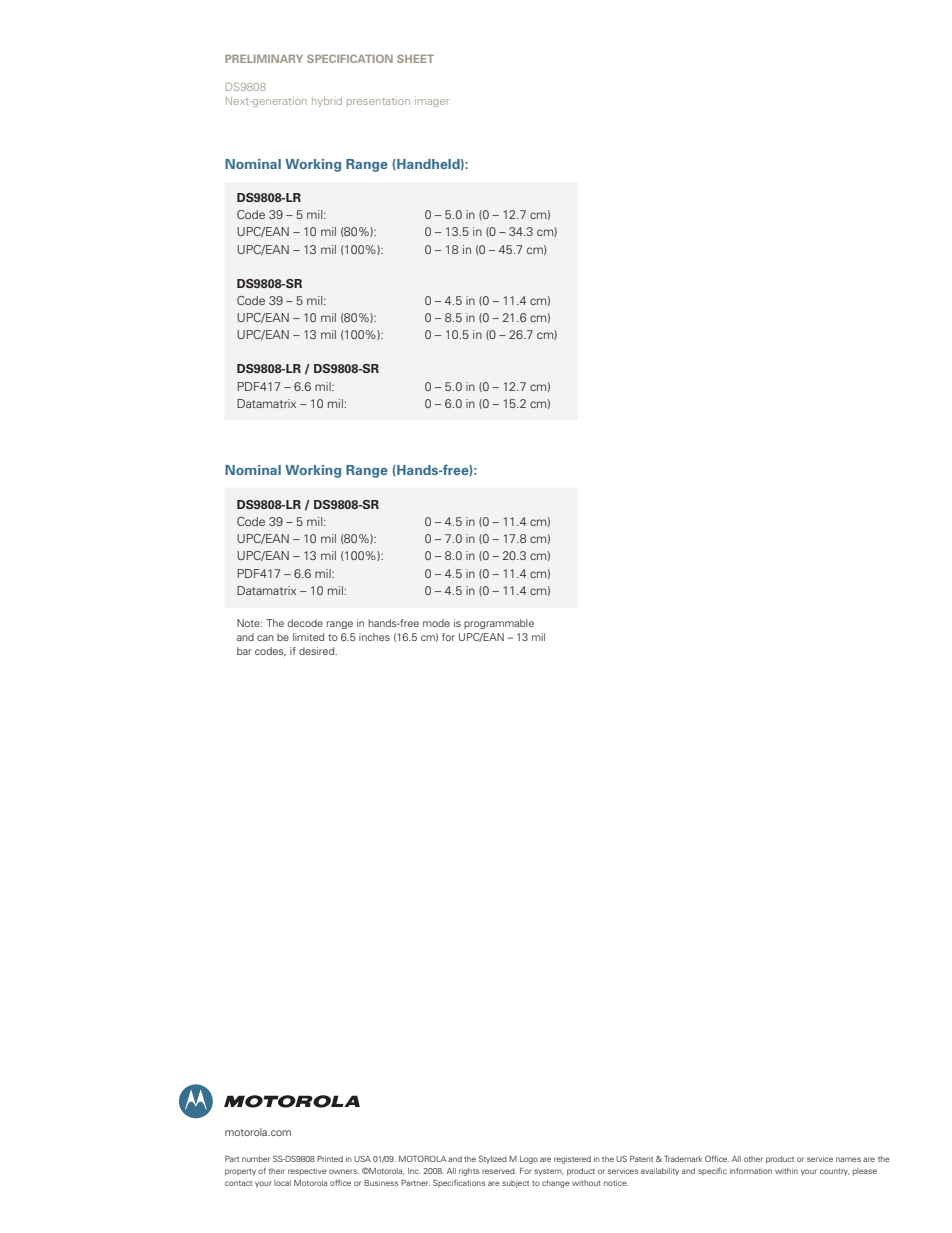 This page has height=1233, width=952. I want to click on Printed, so click(330, 1159).
